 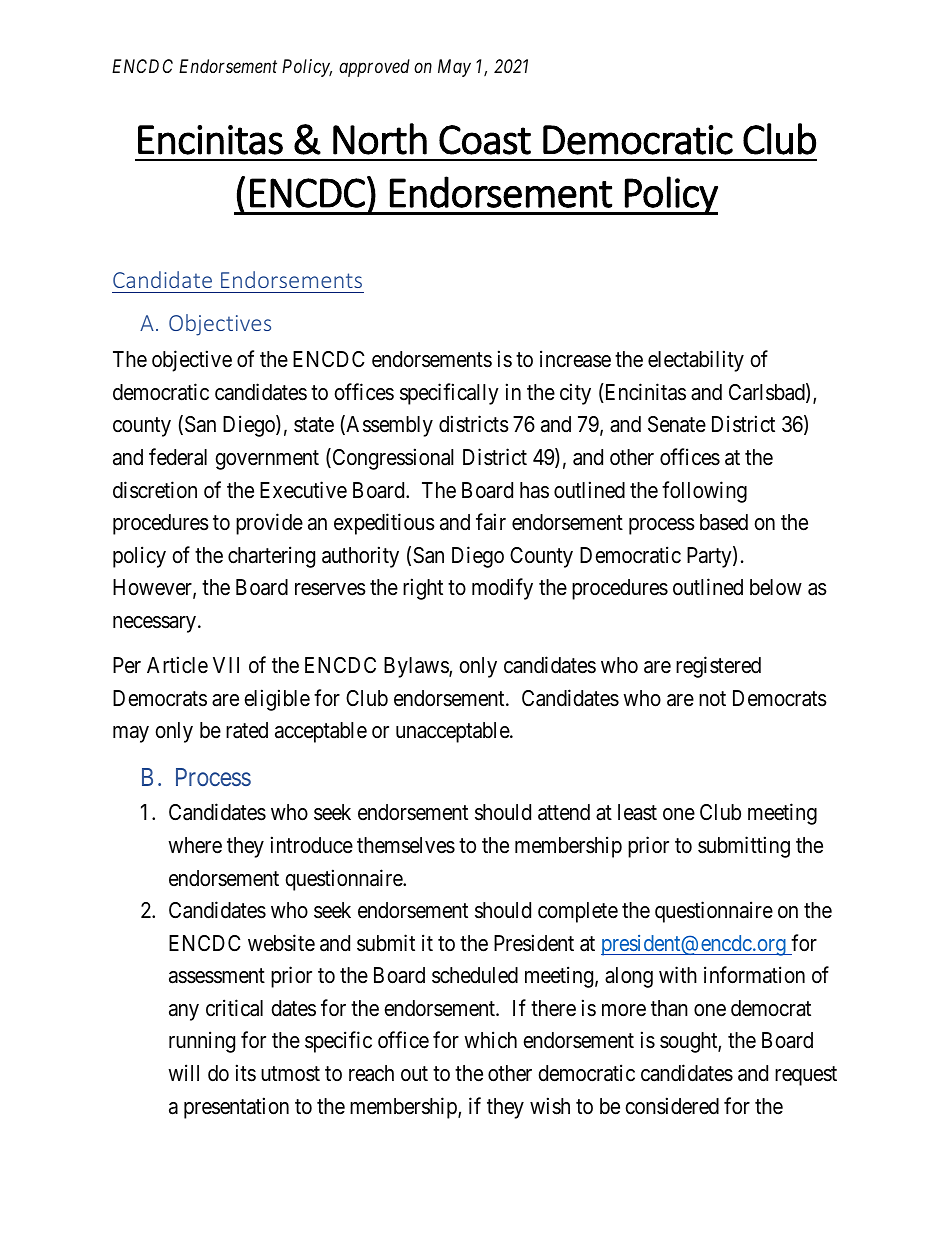 I want to click on will, so click(x=183, y=1072).
